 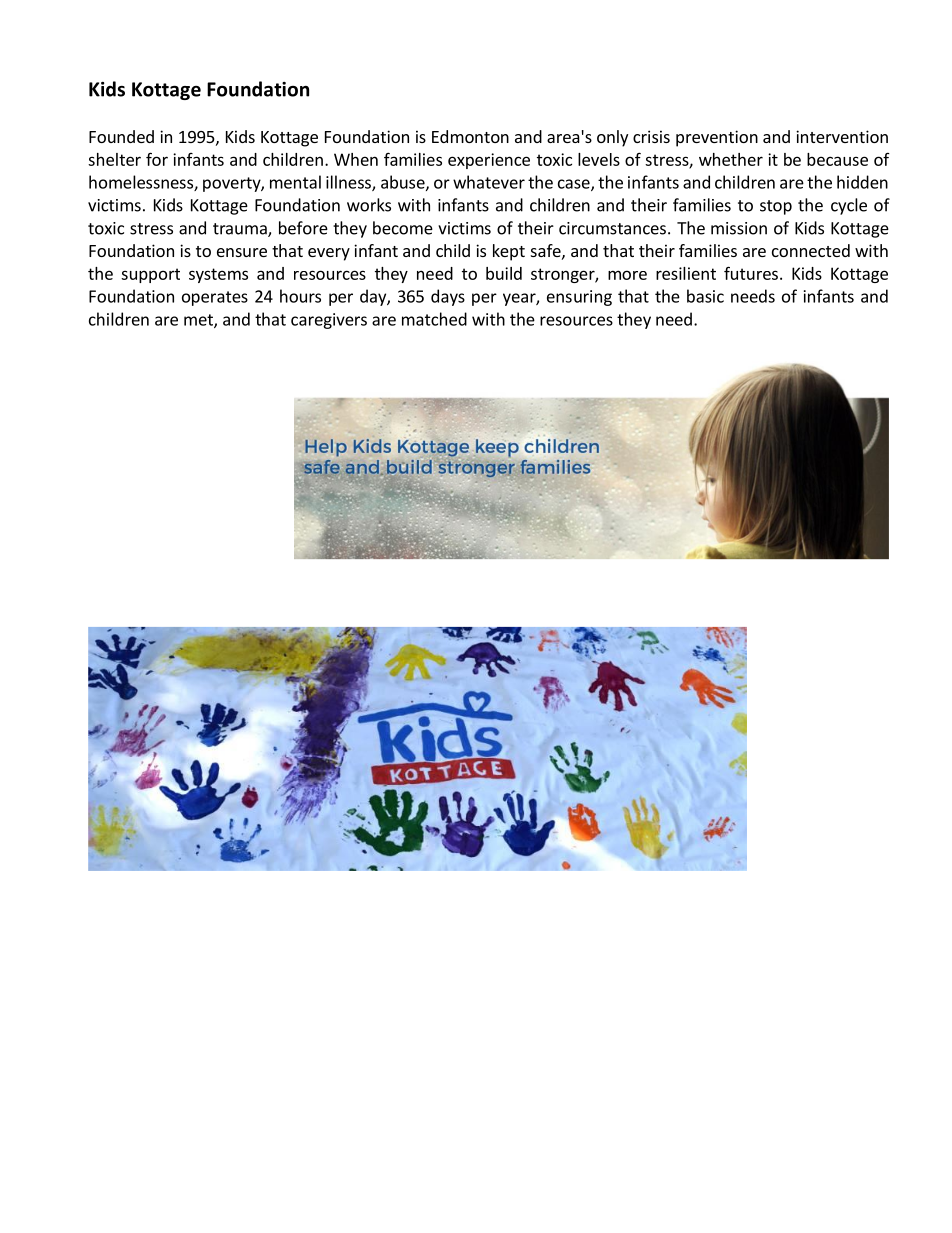 What do you see at coordinates (811, 250) in the screenshot?
I see `connected` at bounding box center [811, 250].
